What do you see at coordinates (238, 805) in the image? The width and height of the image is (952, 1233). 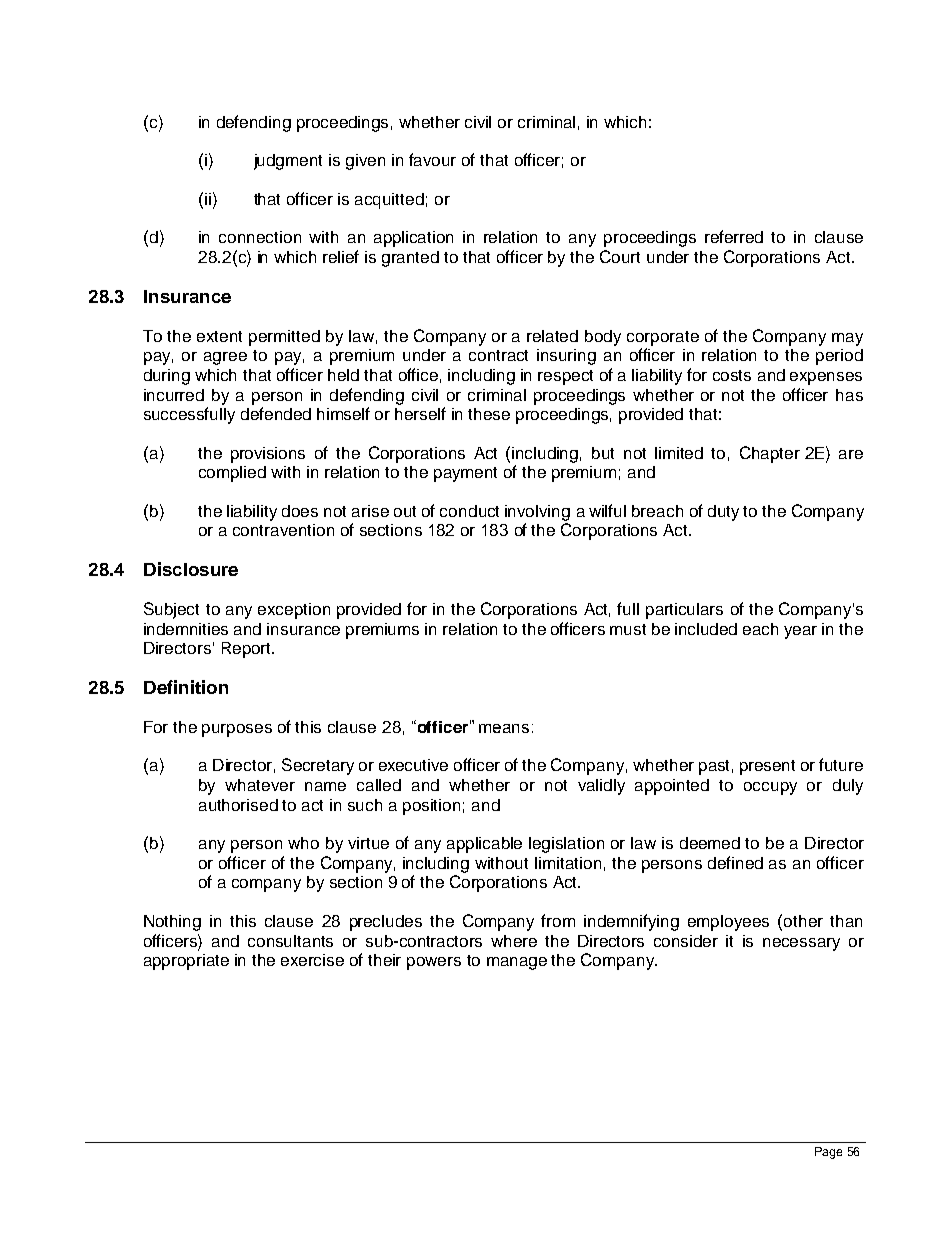 I see `authorised` at bounding box center [238, 805].
